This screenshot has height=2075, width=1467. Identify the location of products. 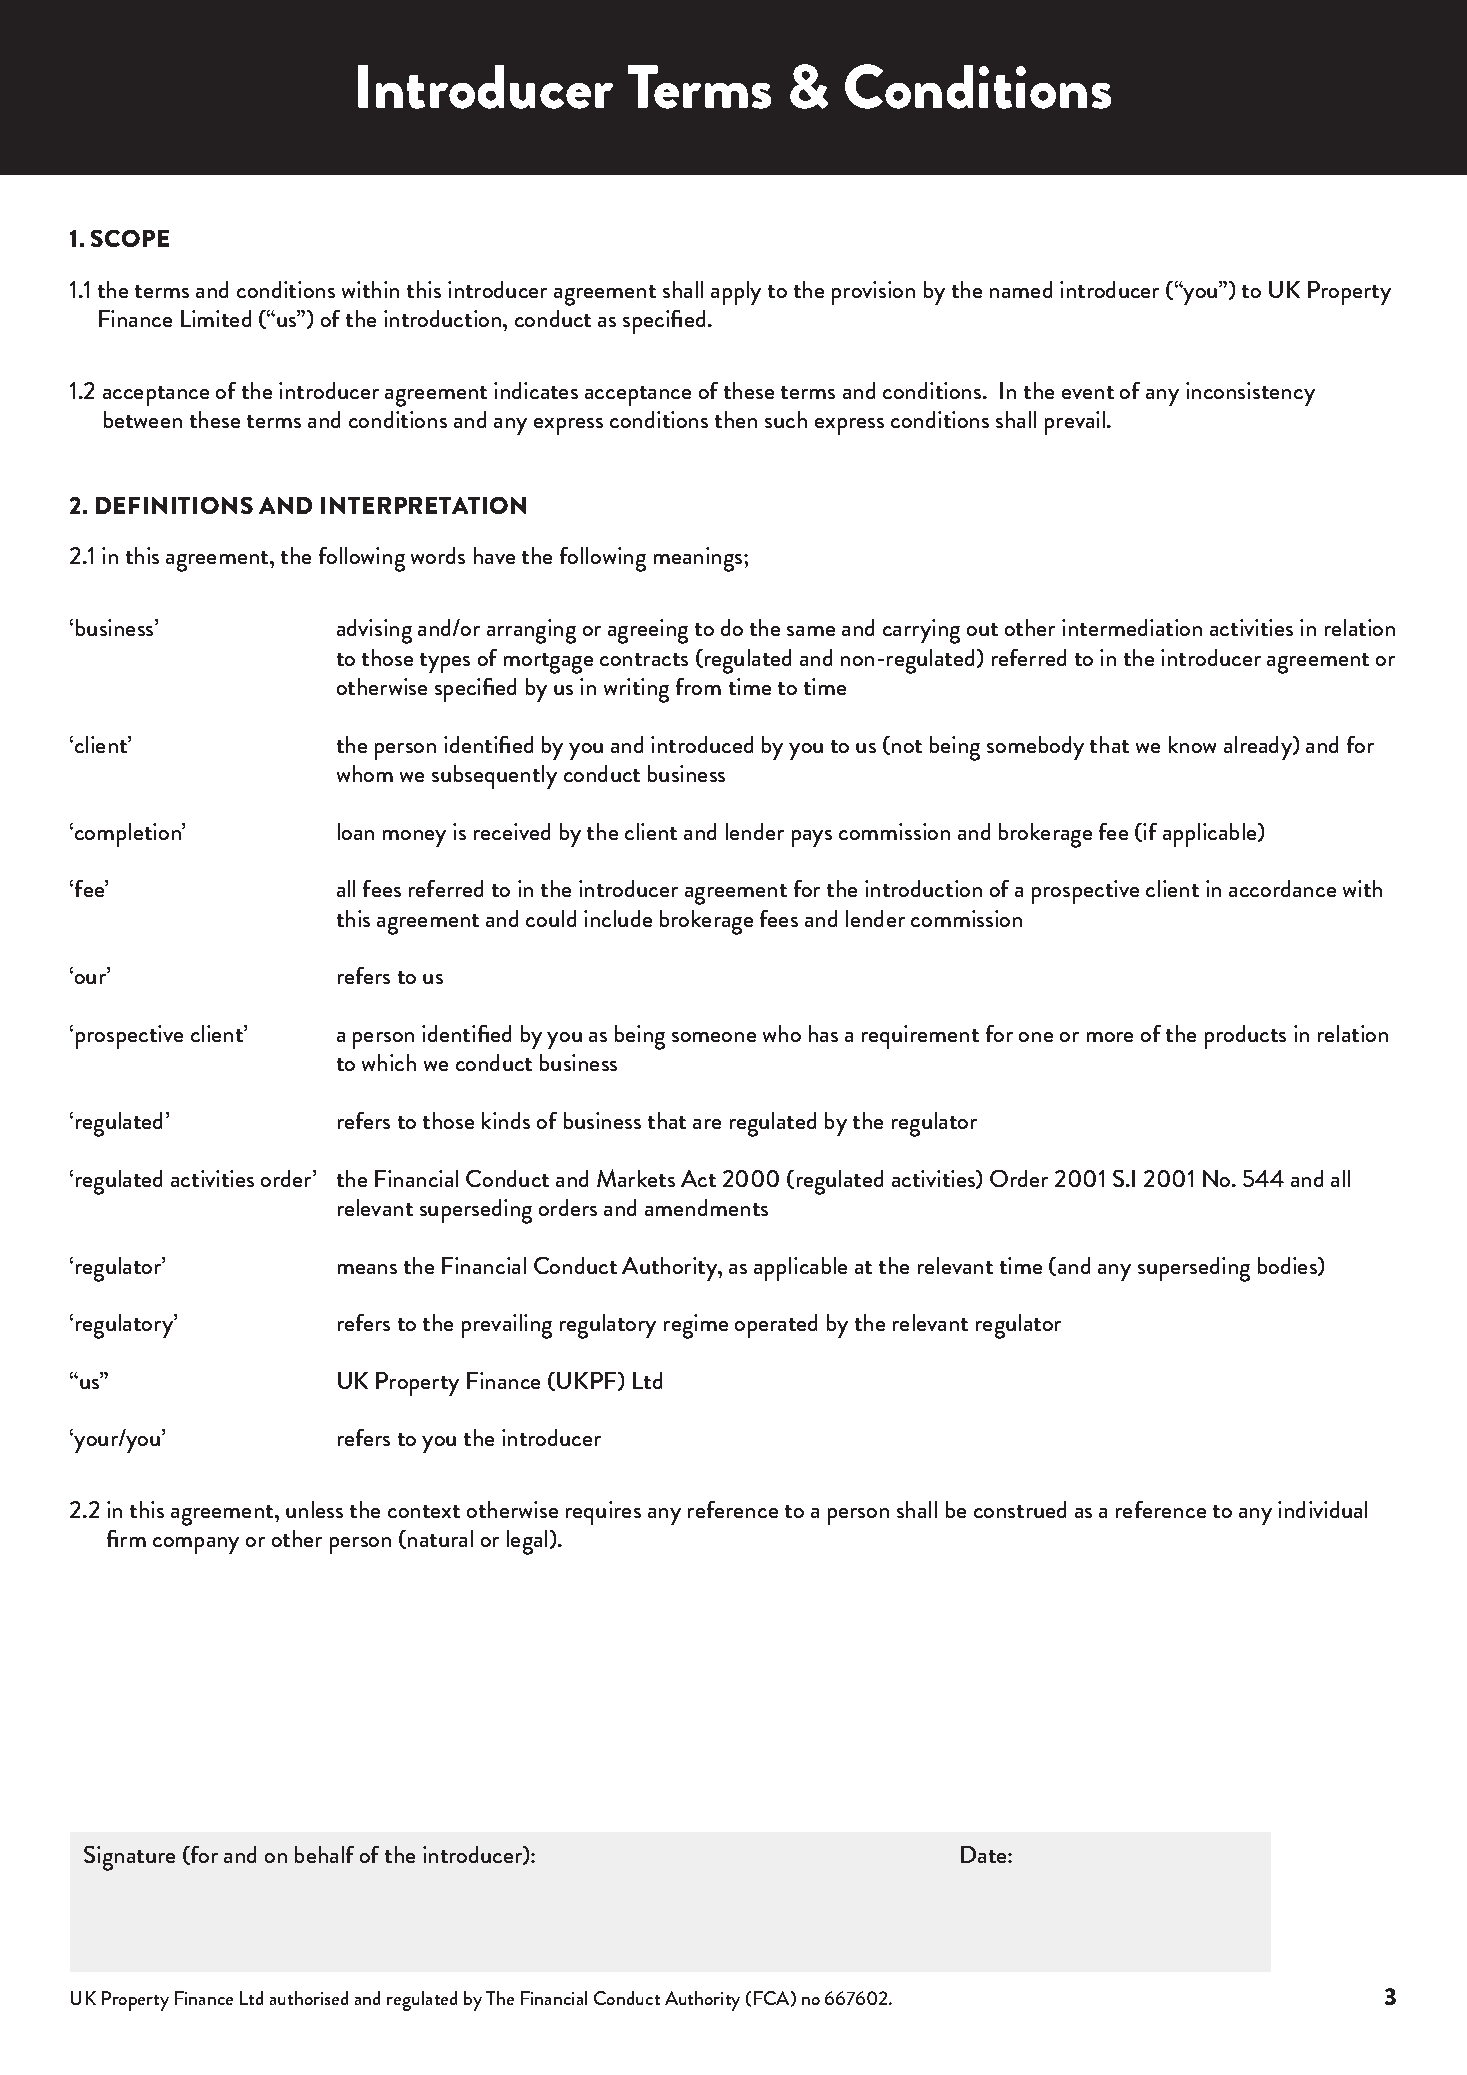
(1245, 1037).
